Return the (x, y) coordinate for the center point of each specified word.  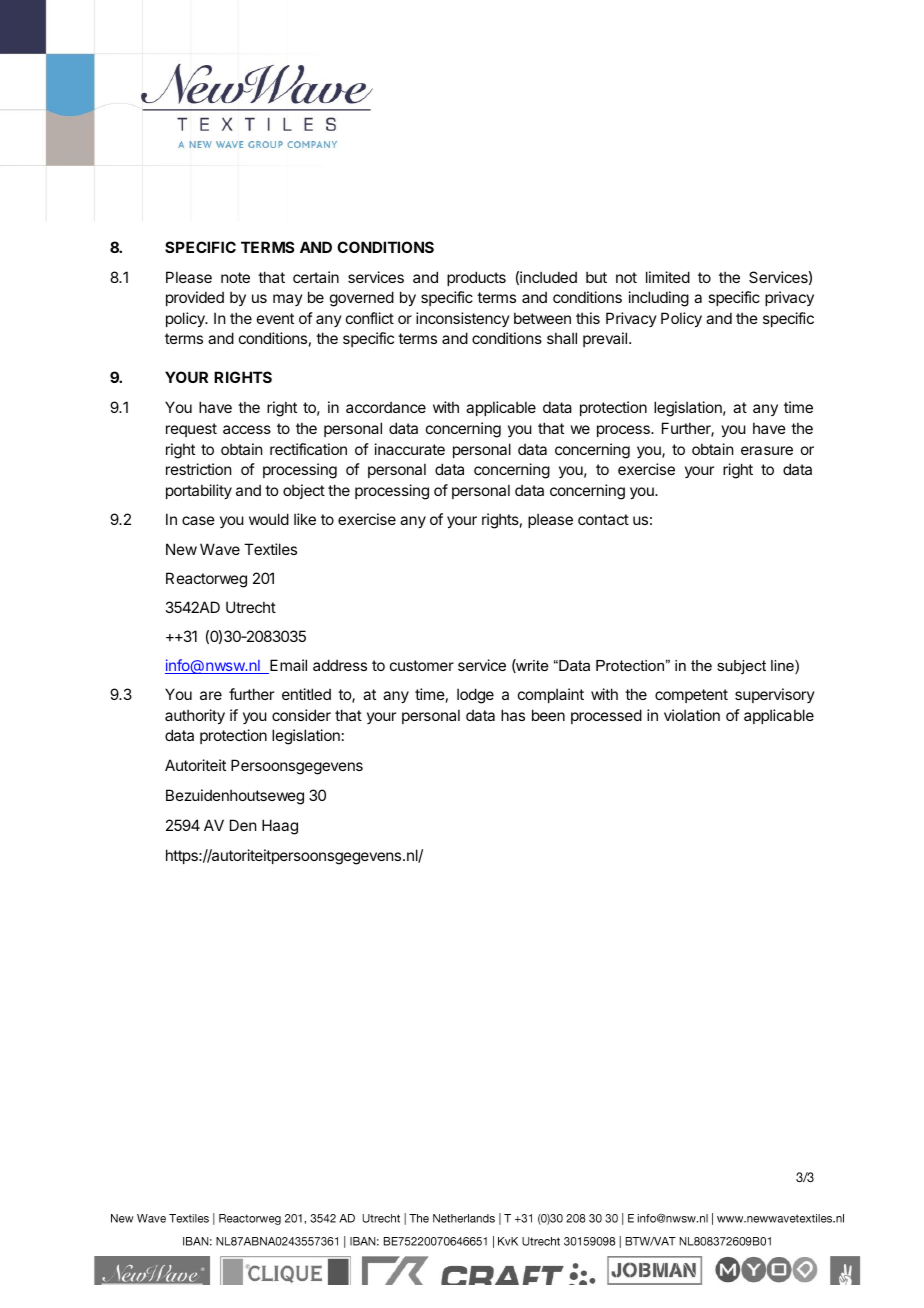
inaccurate (410, 449)
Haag (280, 827)
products (476, 278)
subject (741, 667)
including (659, 299)
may (288, 300)
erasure (767, 450)
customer (422, 665)
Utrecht (251, 607)
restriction (198, 469)
